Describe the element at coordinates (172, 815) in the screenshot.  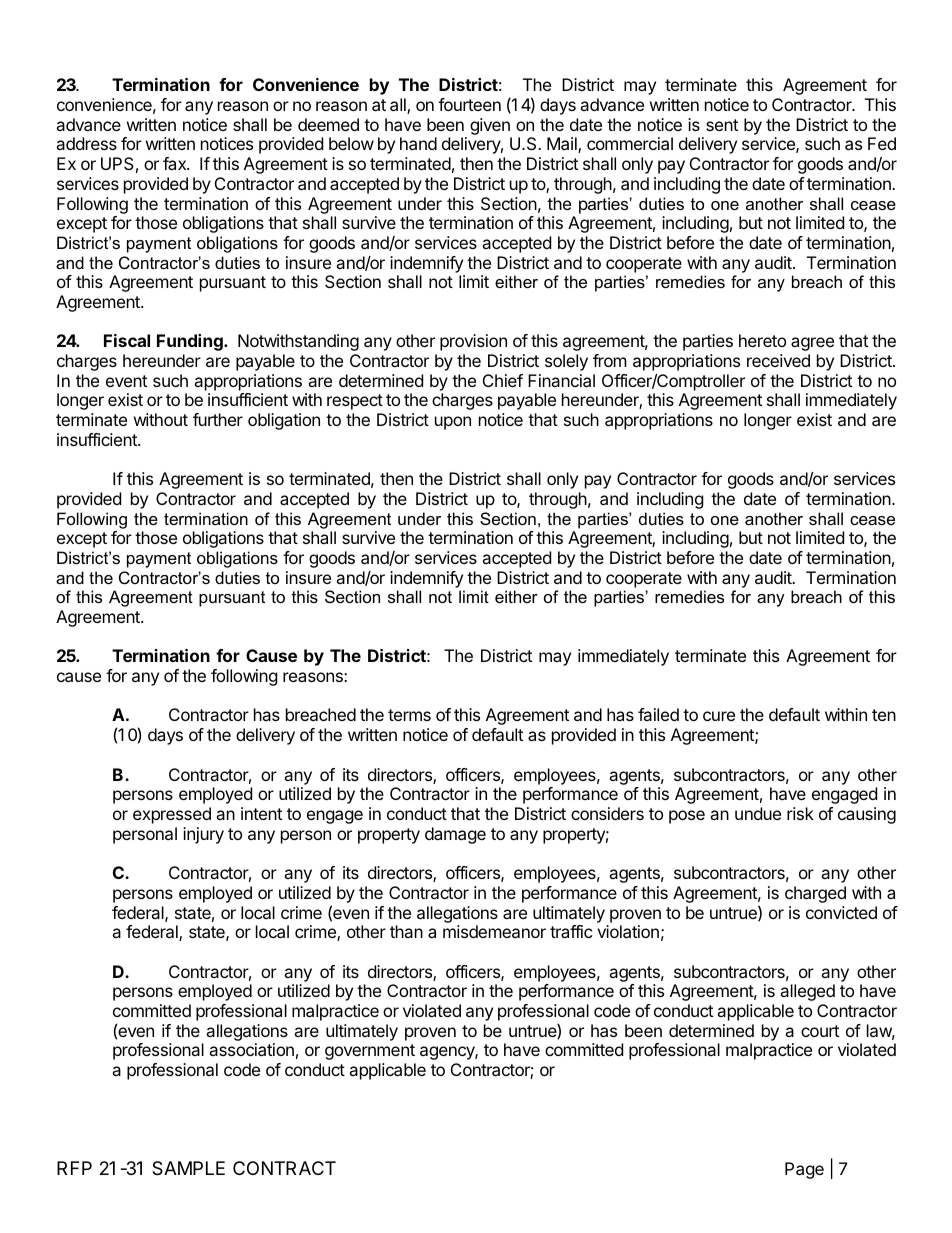
I see `expressed` at that location.
